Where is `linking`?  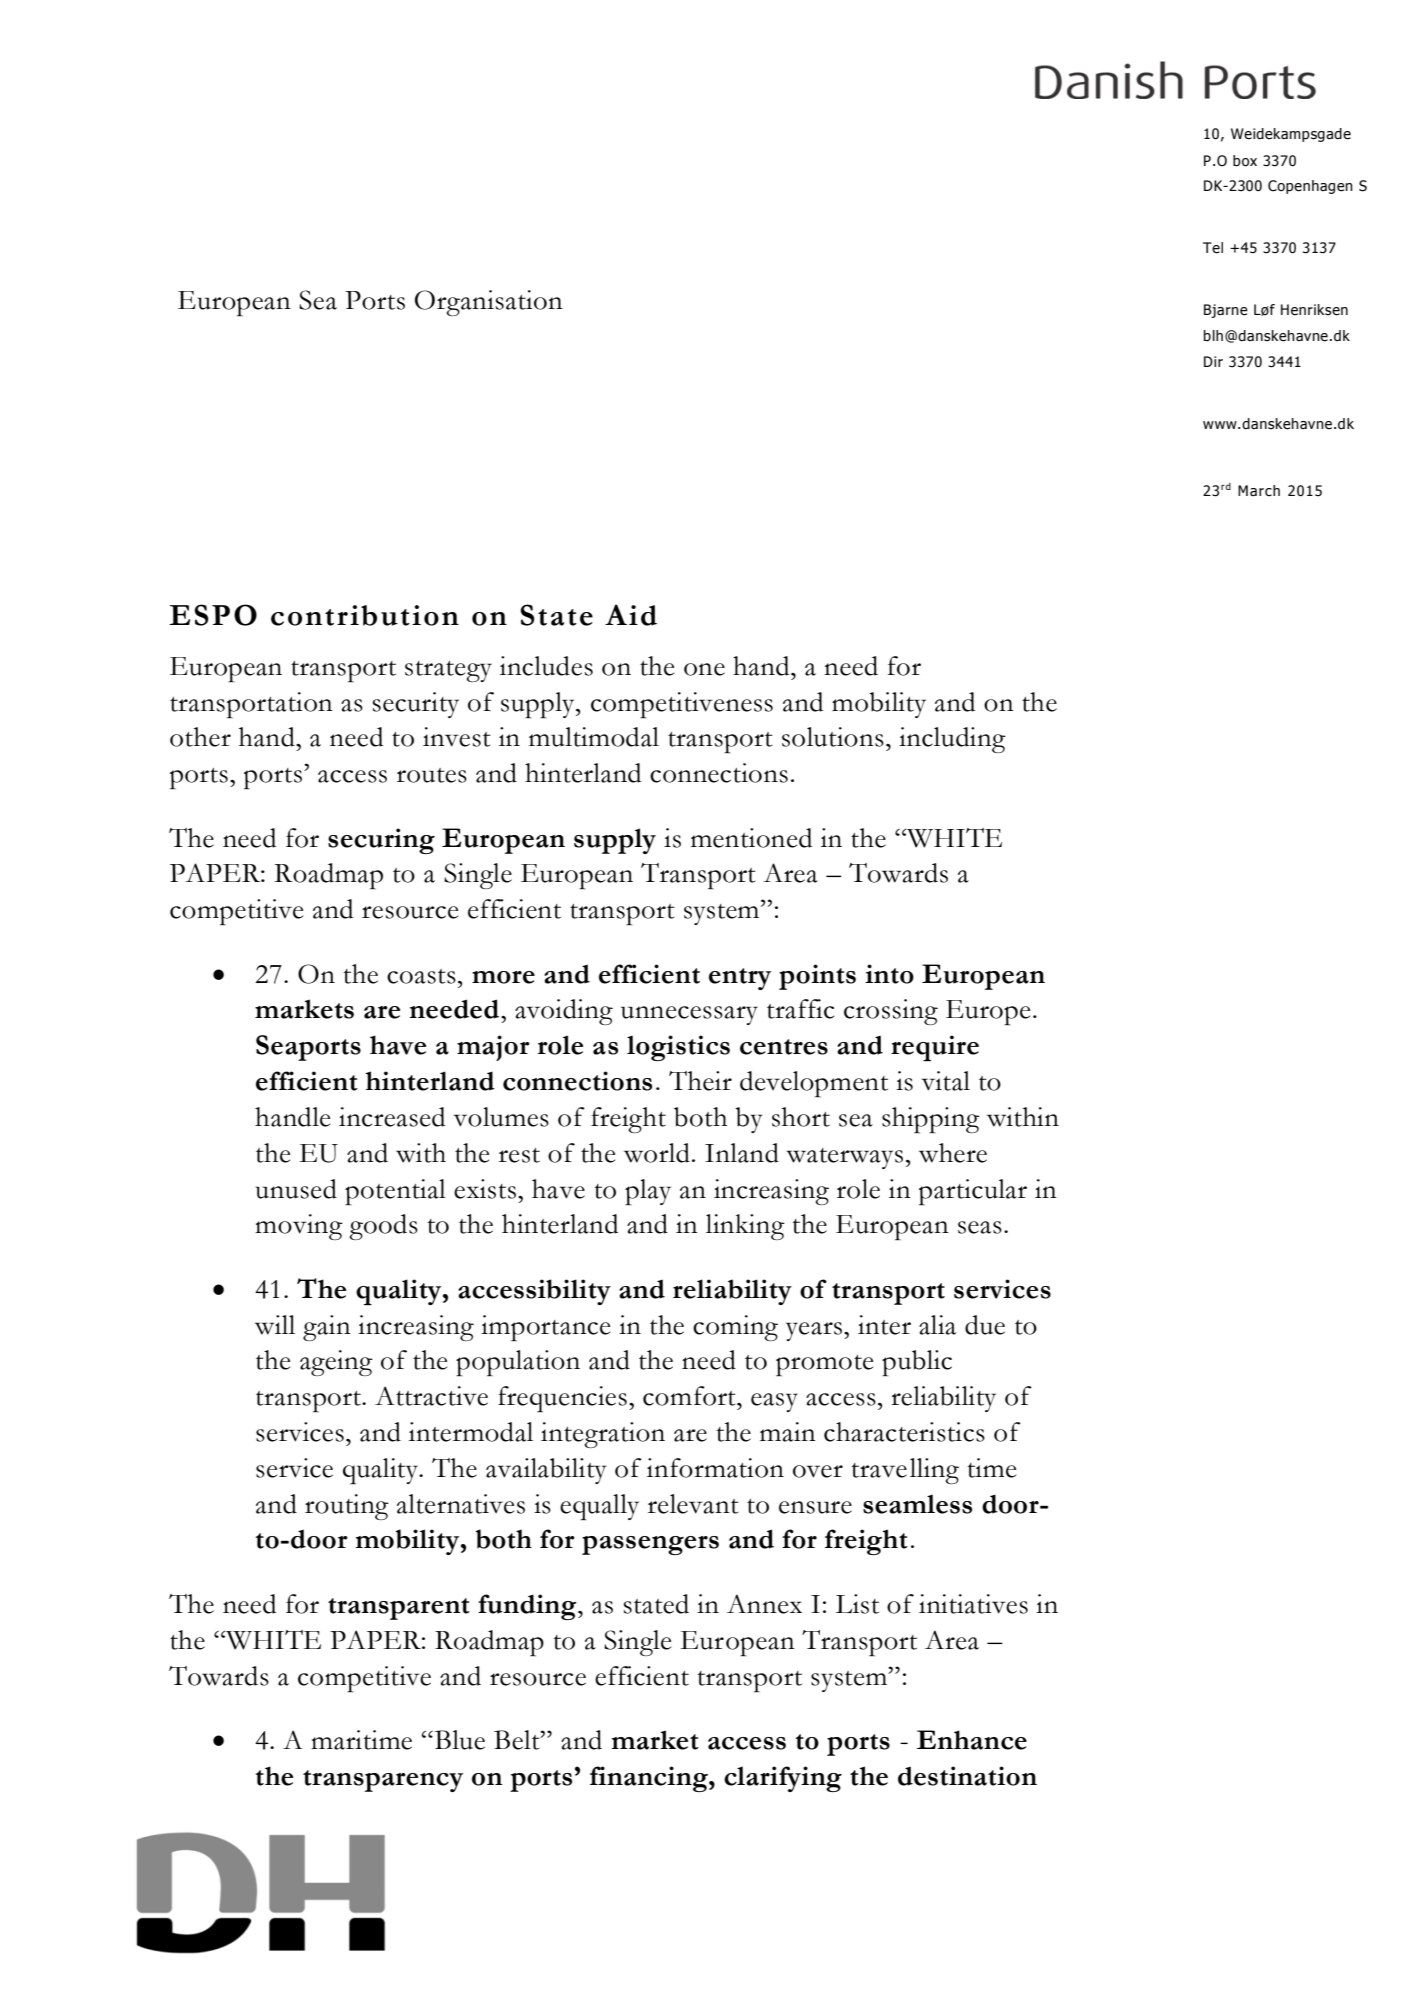 linking is located at coordinates (745, 1227).
